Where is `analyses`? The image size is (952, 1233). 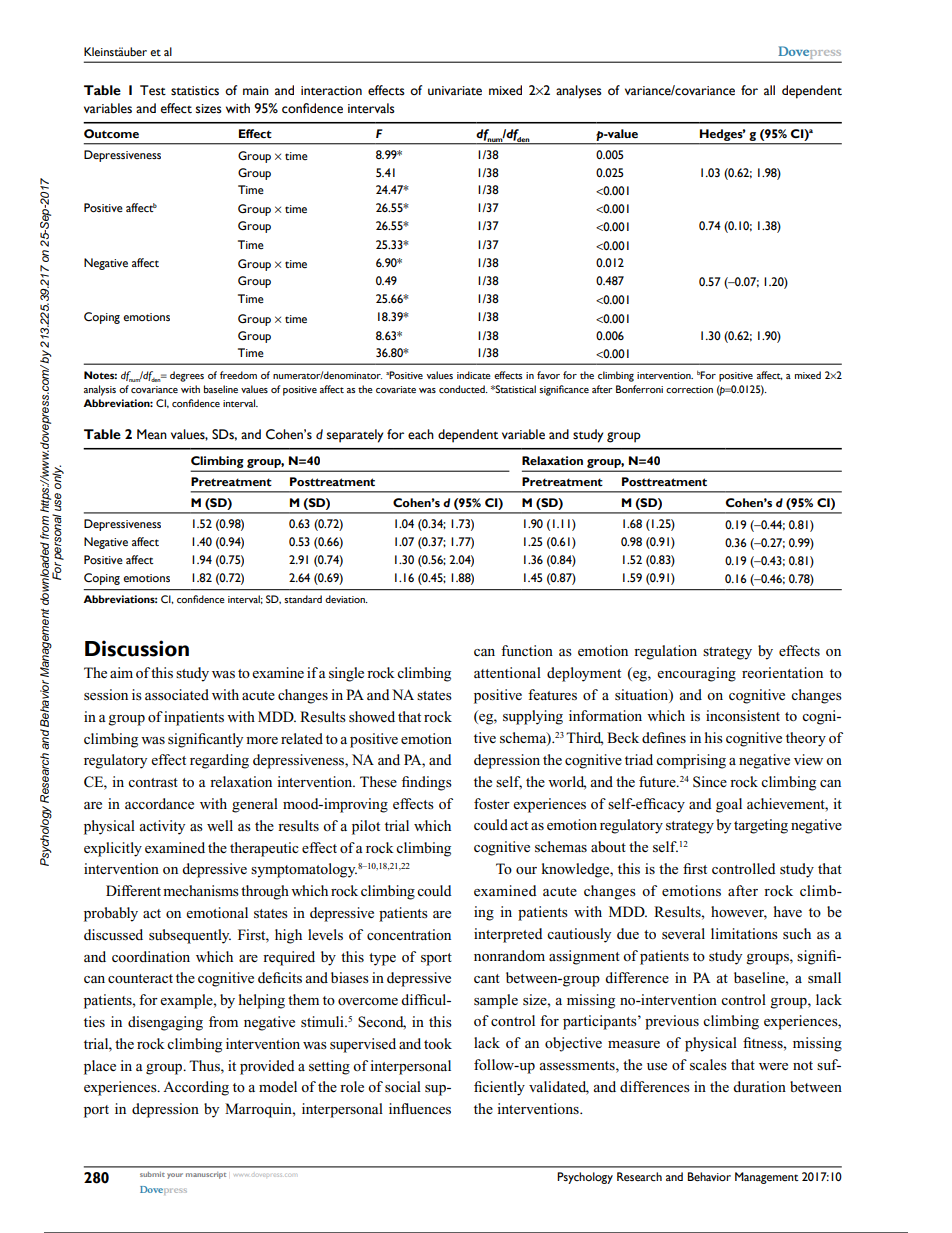
analyses is located at coordinates (579, 92).
